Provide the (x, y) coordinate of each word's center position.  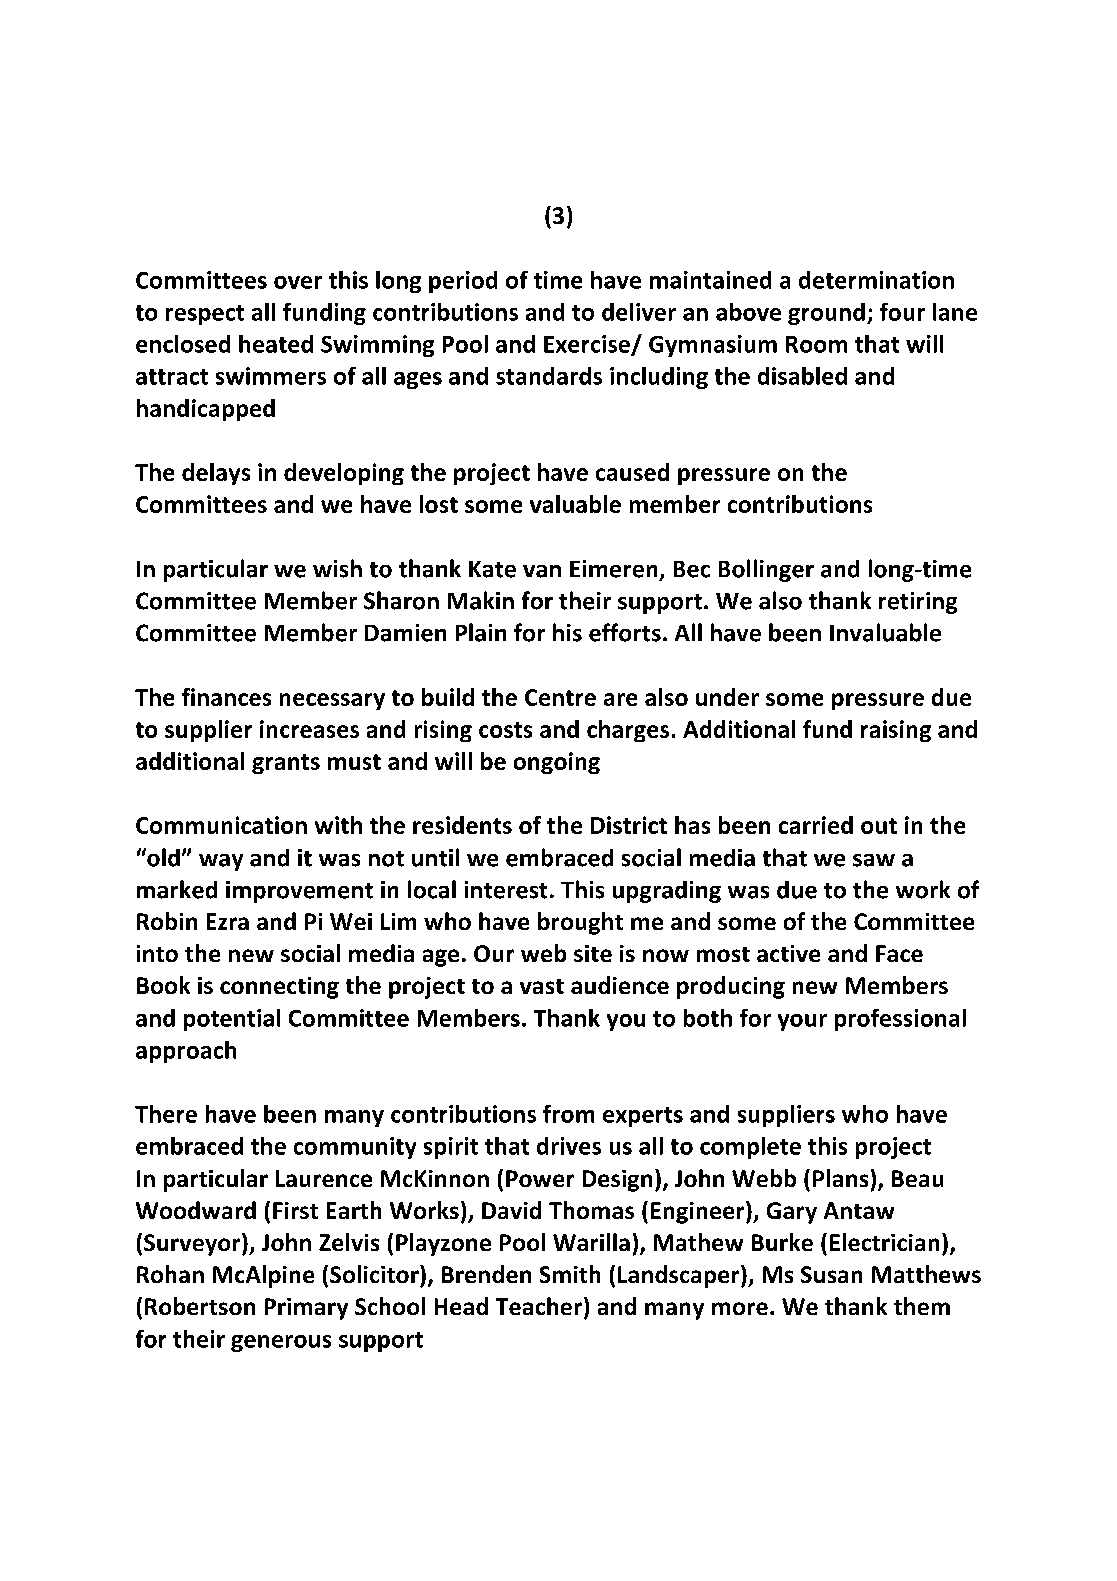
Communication (221, 825)
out (879, 826)
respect (205, 315)
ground (826, 314)
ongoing (557, 763)
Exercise (588, 345)
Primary (306, 1309)
